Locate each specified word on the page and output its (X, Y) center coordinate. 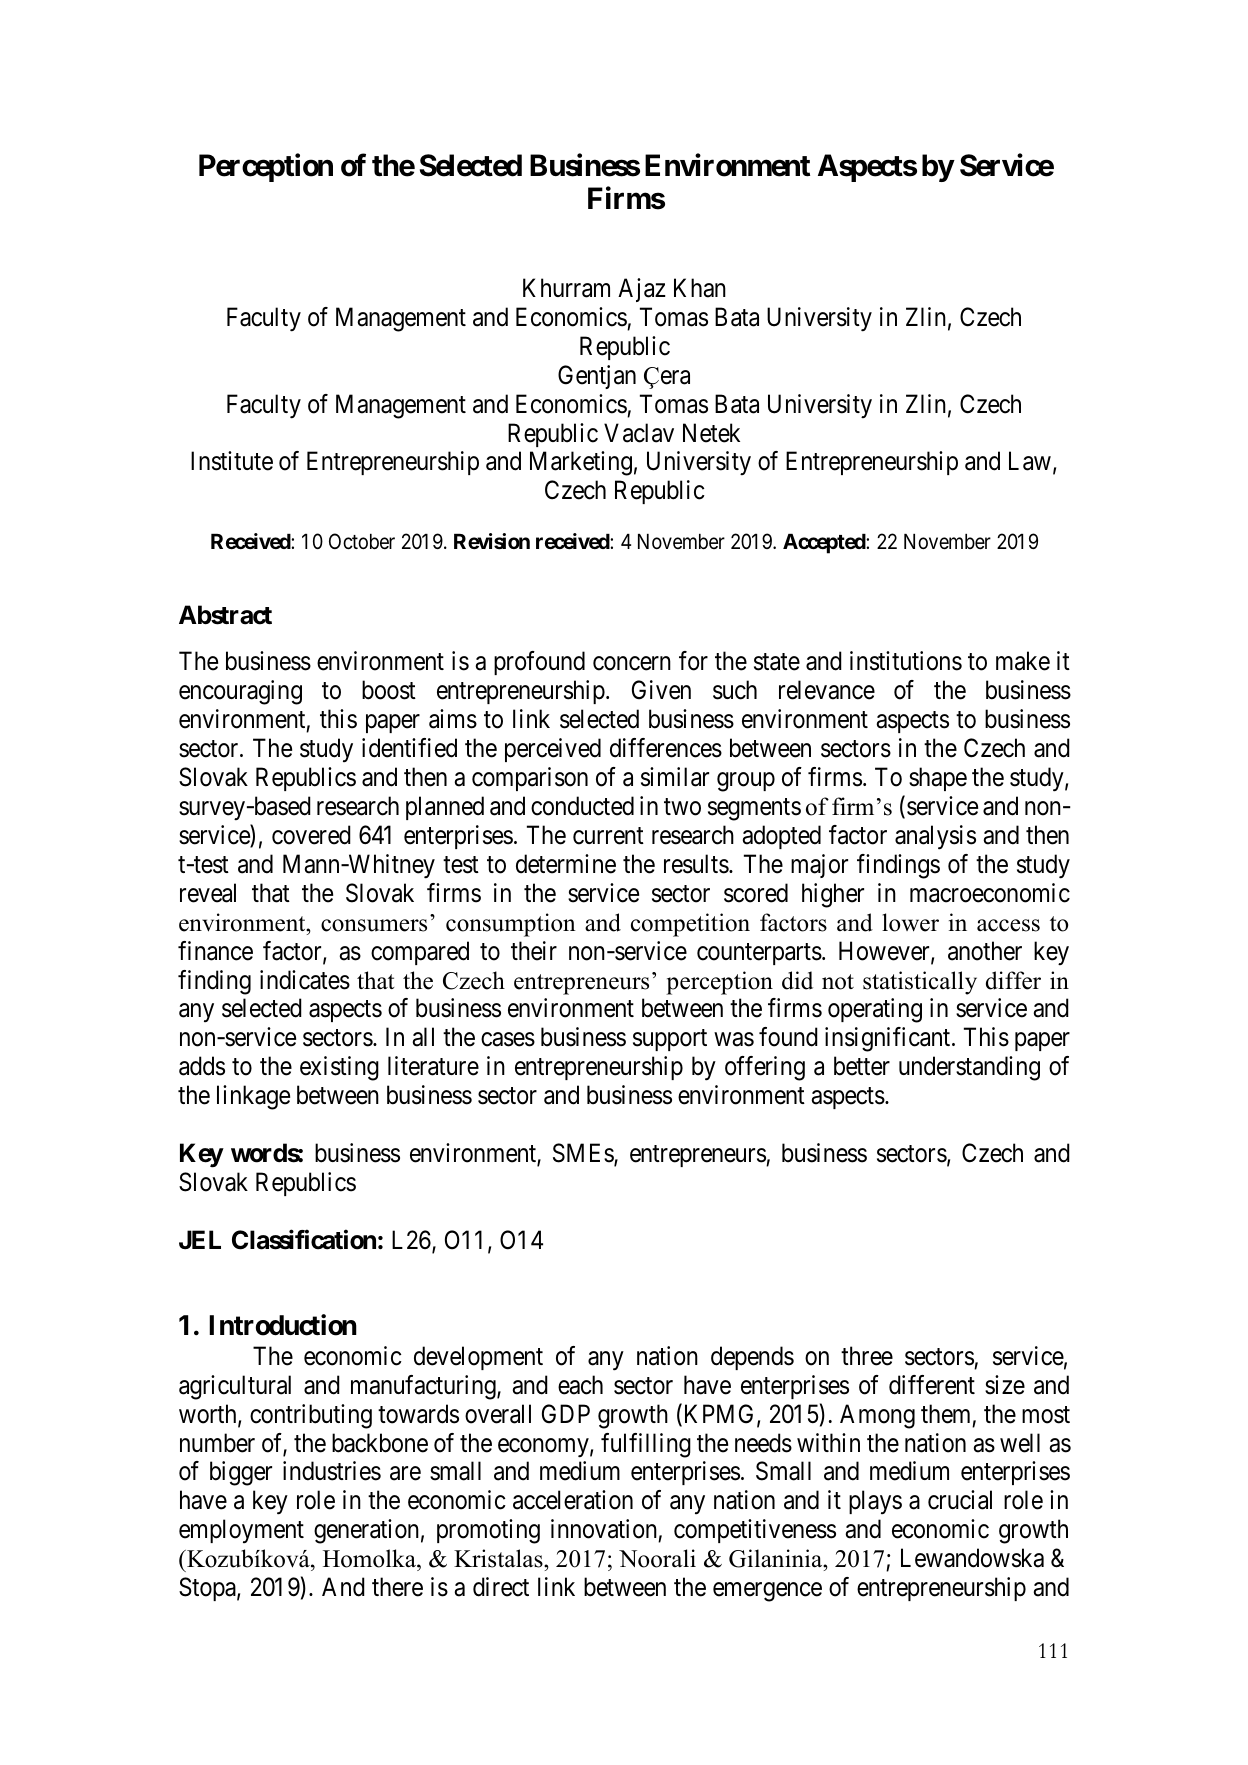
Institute (232, 461)
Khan (700, 288)
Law (1030, 461)
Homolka (370, 1560)
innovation (605, 1530)
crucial (960, 1500)
